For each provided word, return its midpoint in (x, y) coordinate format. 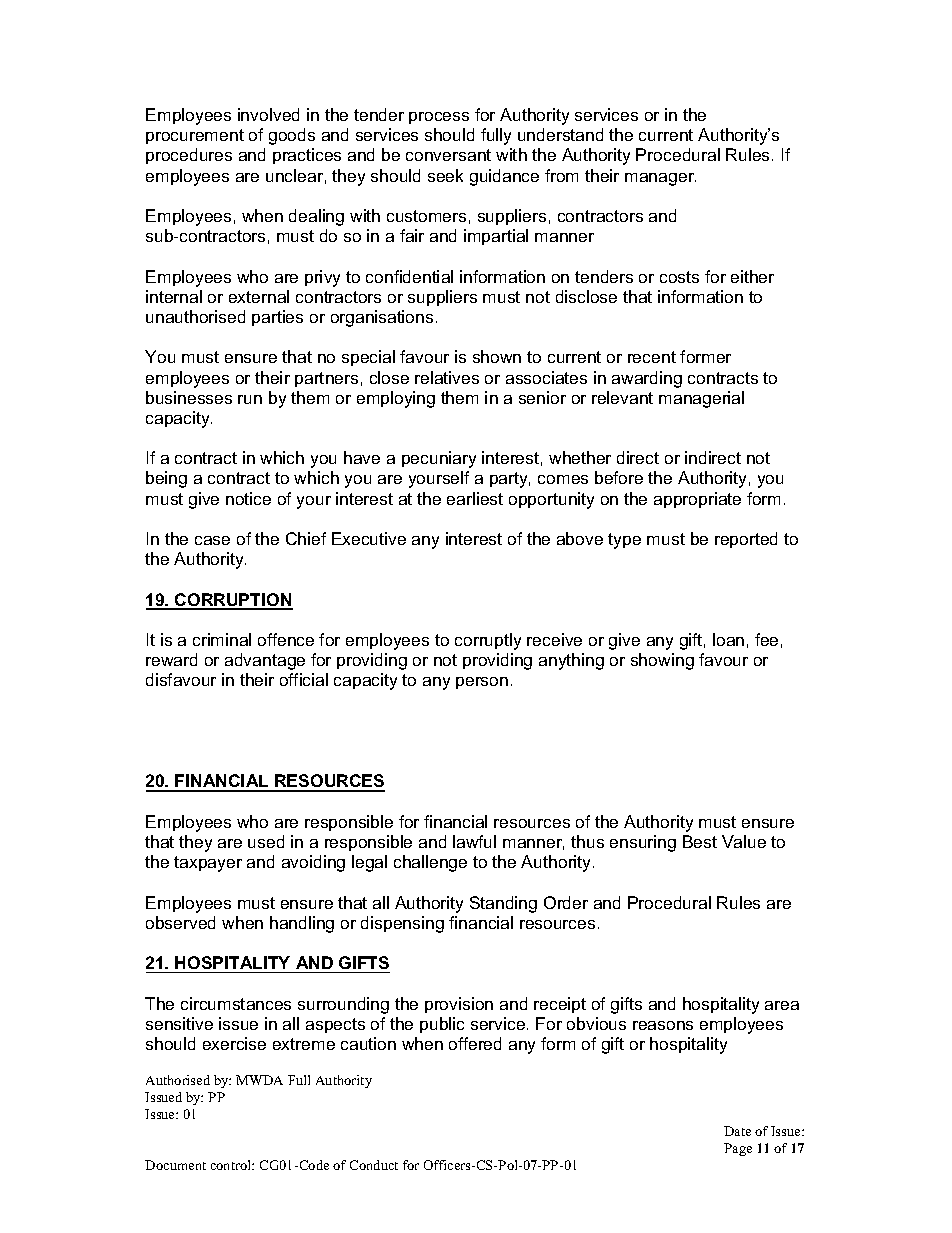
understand (560, 134)
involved (268, 114)
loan (728, 639)
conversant (448, 155)
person (482, 683)
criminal (222, 639)
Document (175, 1165)
